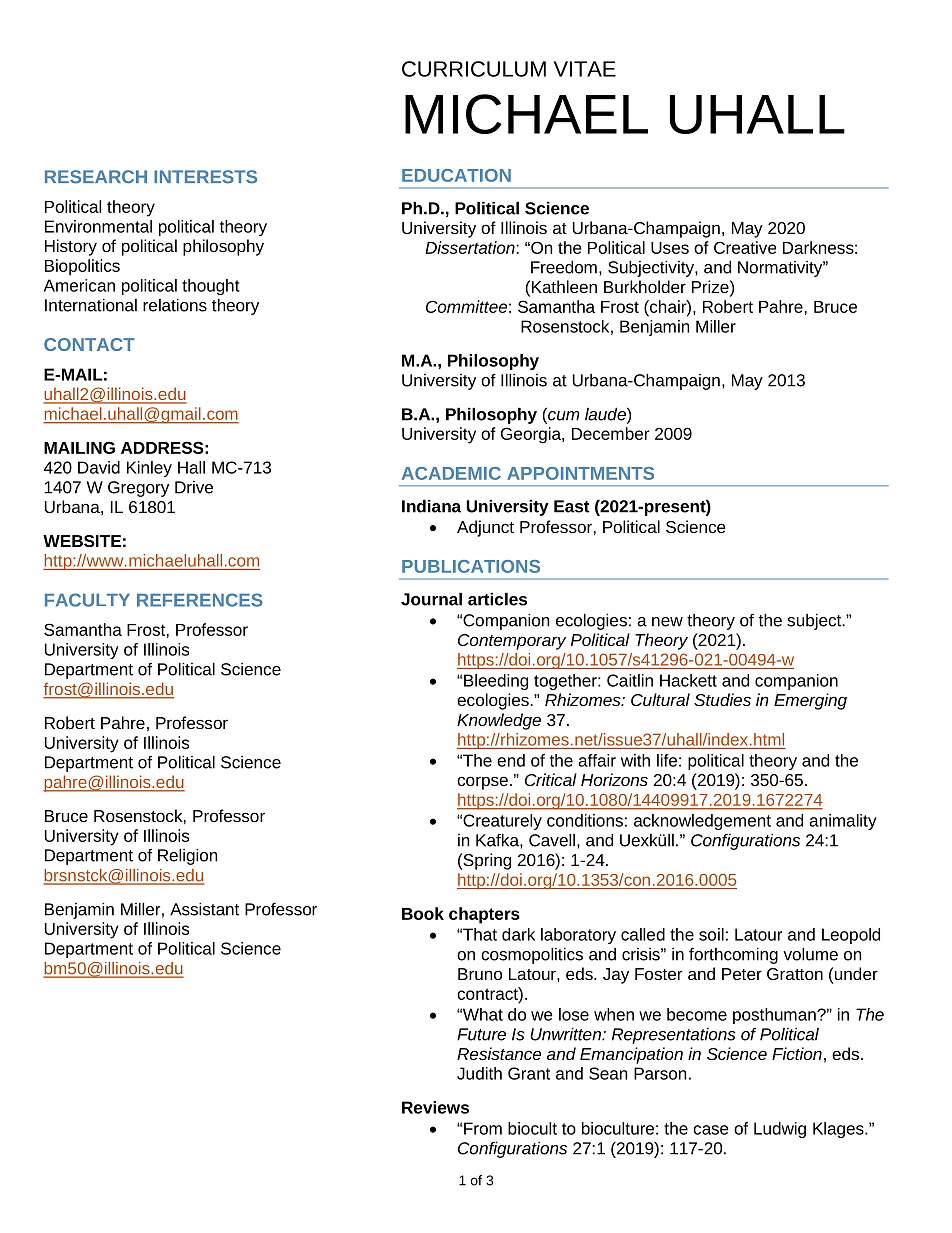 This page has width=952, height=1233. I want to click on VITAE, so click(585, 69).
